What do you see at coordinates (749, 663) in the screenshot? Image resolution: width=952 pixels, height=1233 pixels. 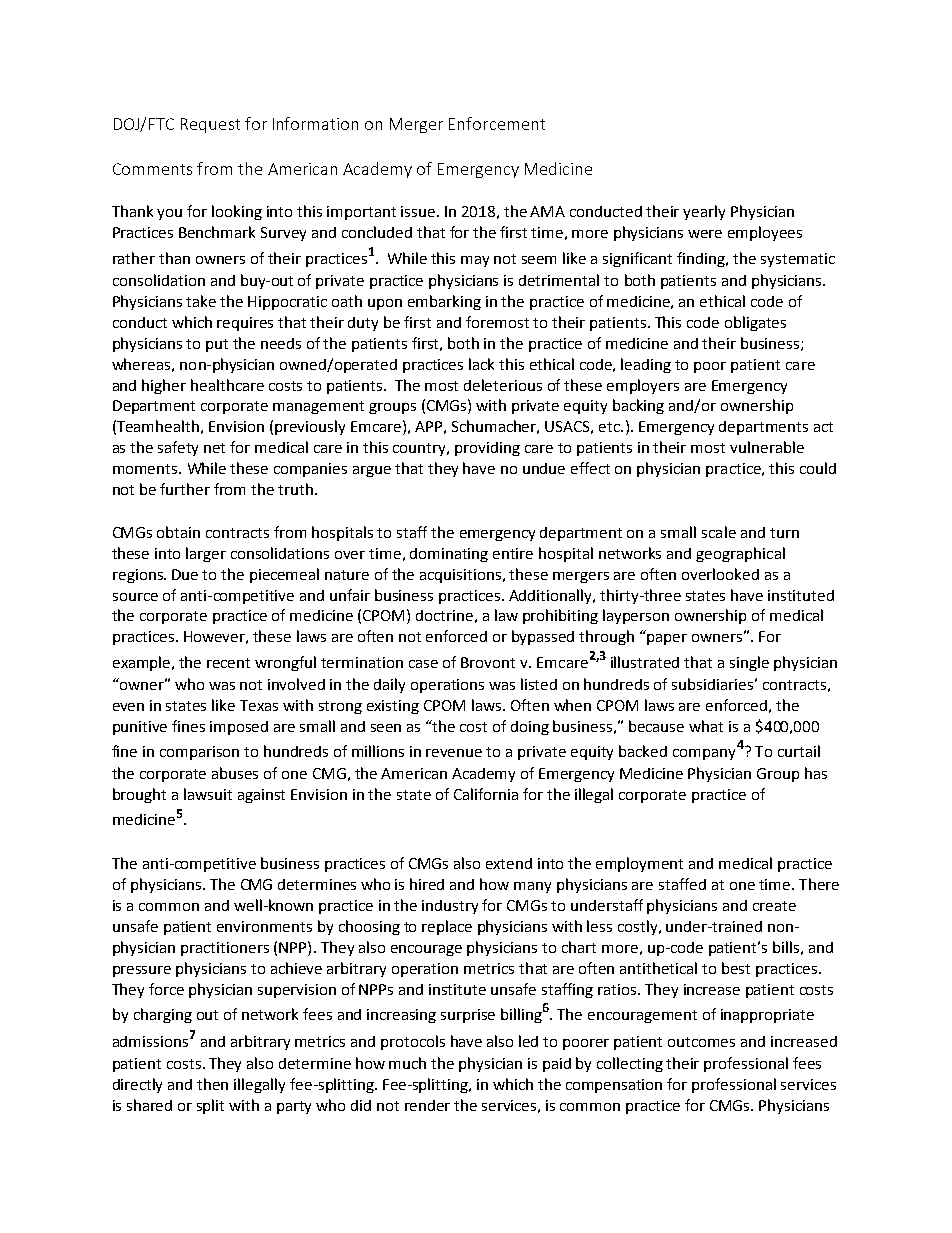 I see `single` at bounding box center [749, 663].
